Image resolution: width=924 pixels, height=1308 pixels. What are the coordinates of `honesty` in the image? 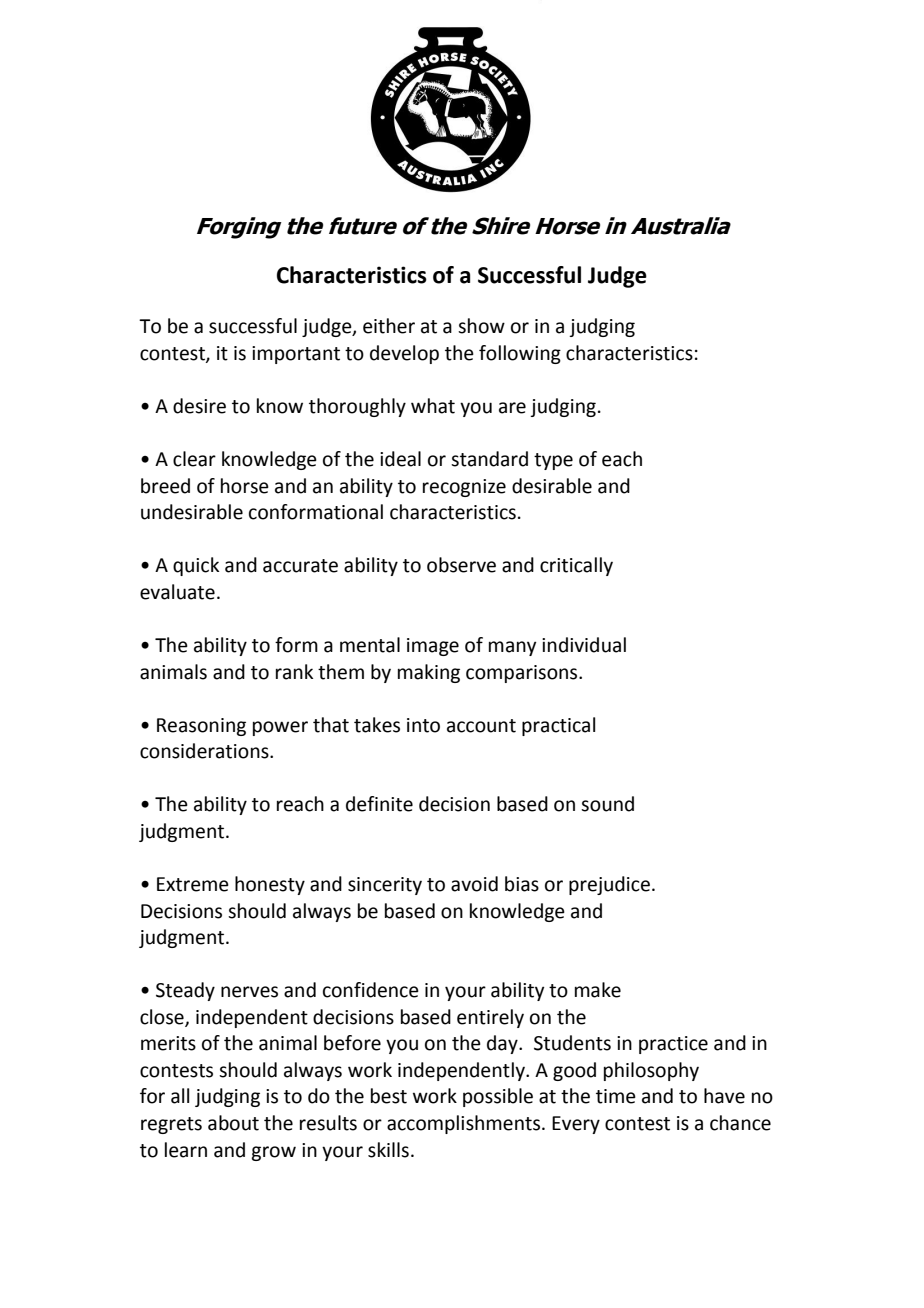 It's located at (270, 885).
